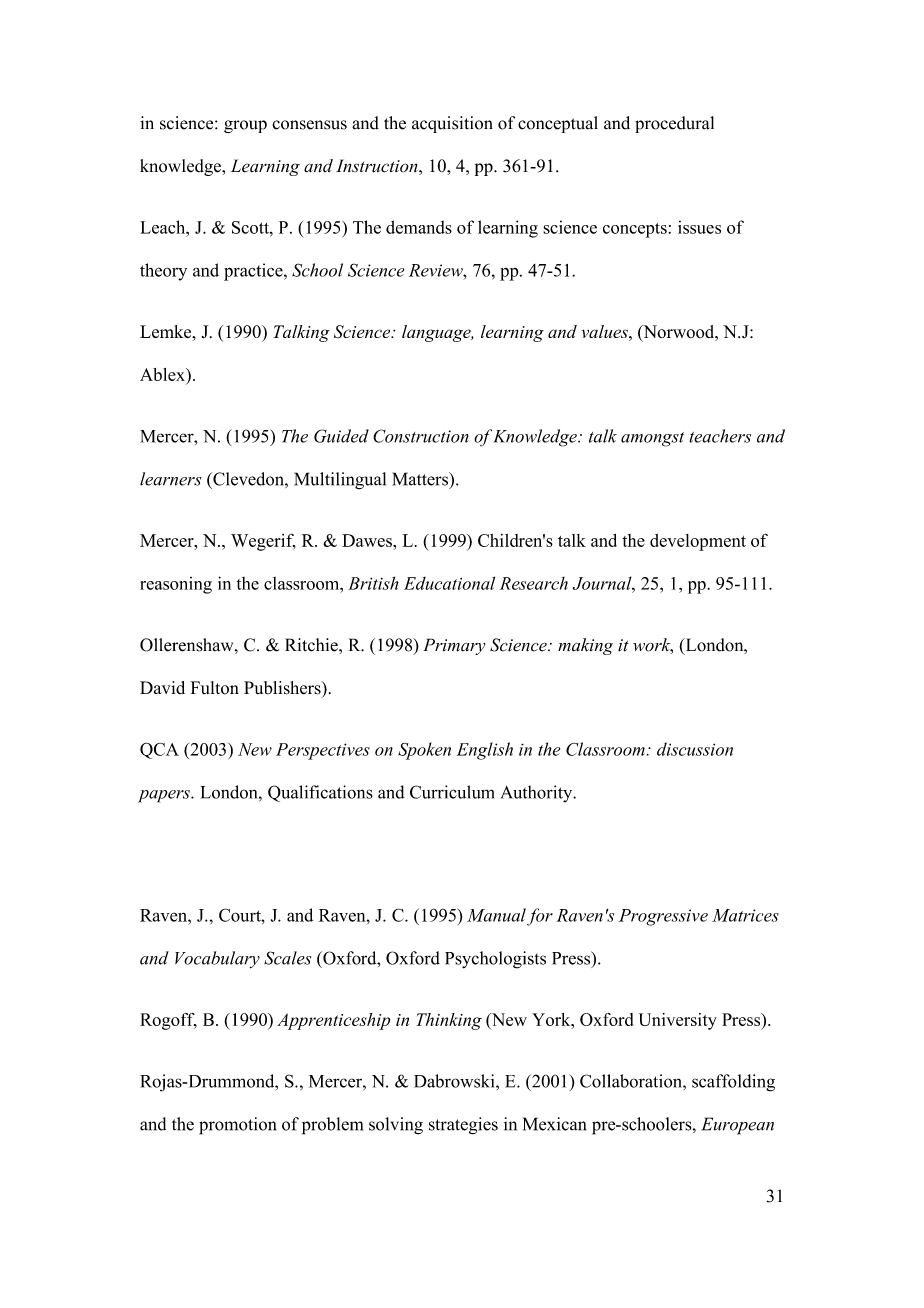  I want to click on Primary, so click(454, 646).
